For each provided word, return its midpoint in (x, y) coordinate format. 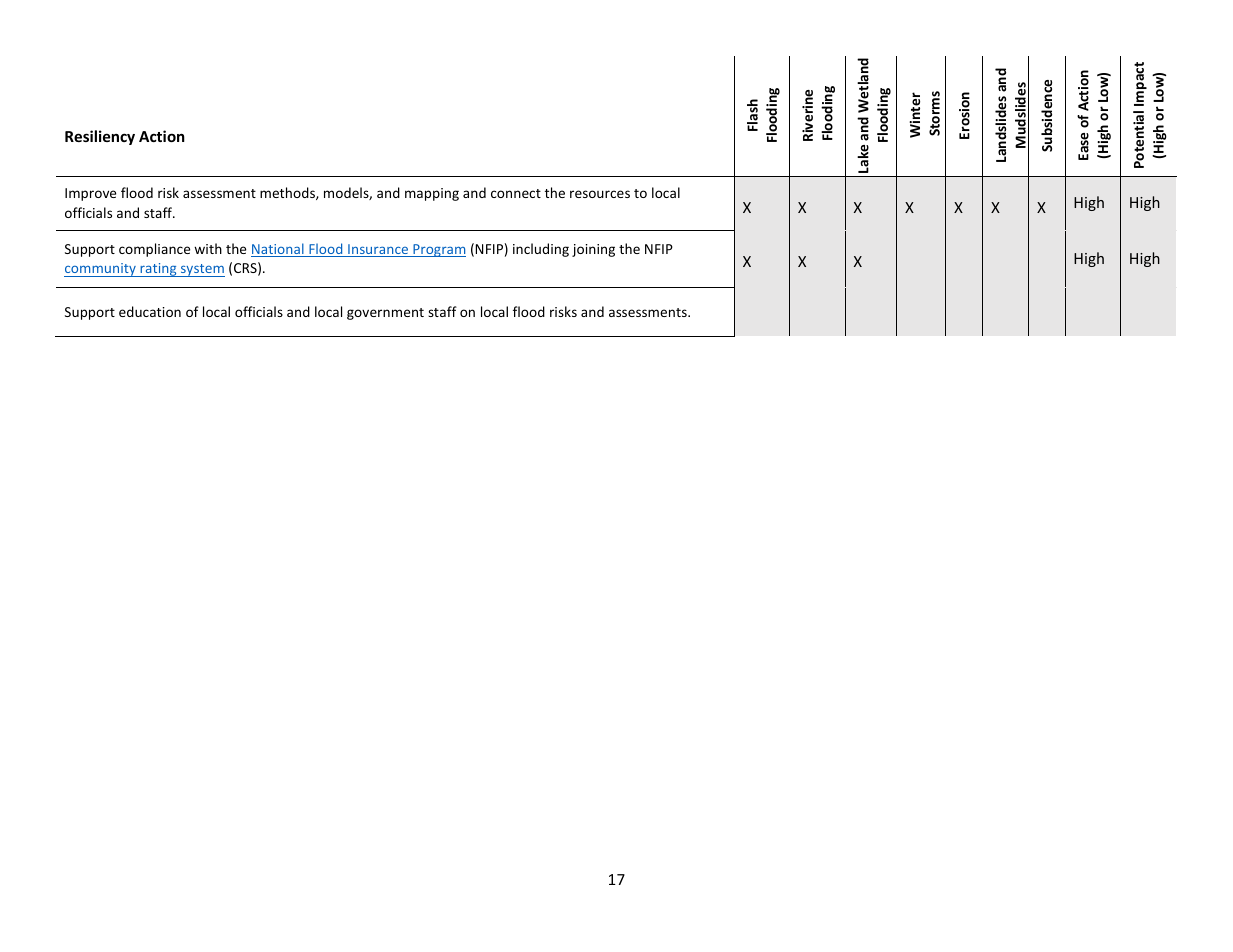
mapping (432, 194)
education (150, 311)
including (541, 250)
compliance (154, 250)
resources (600, 194)
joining (593, 250)
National (278, 250)
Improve (90, 194)
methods (288, 193)
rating (158, 270)
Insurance (378, 250)
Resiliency (100, 137)
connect (516, 193)
